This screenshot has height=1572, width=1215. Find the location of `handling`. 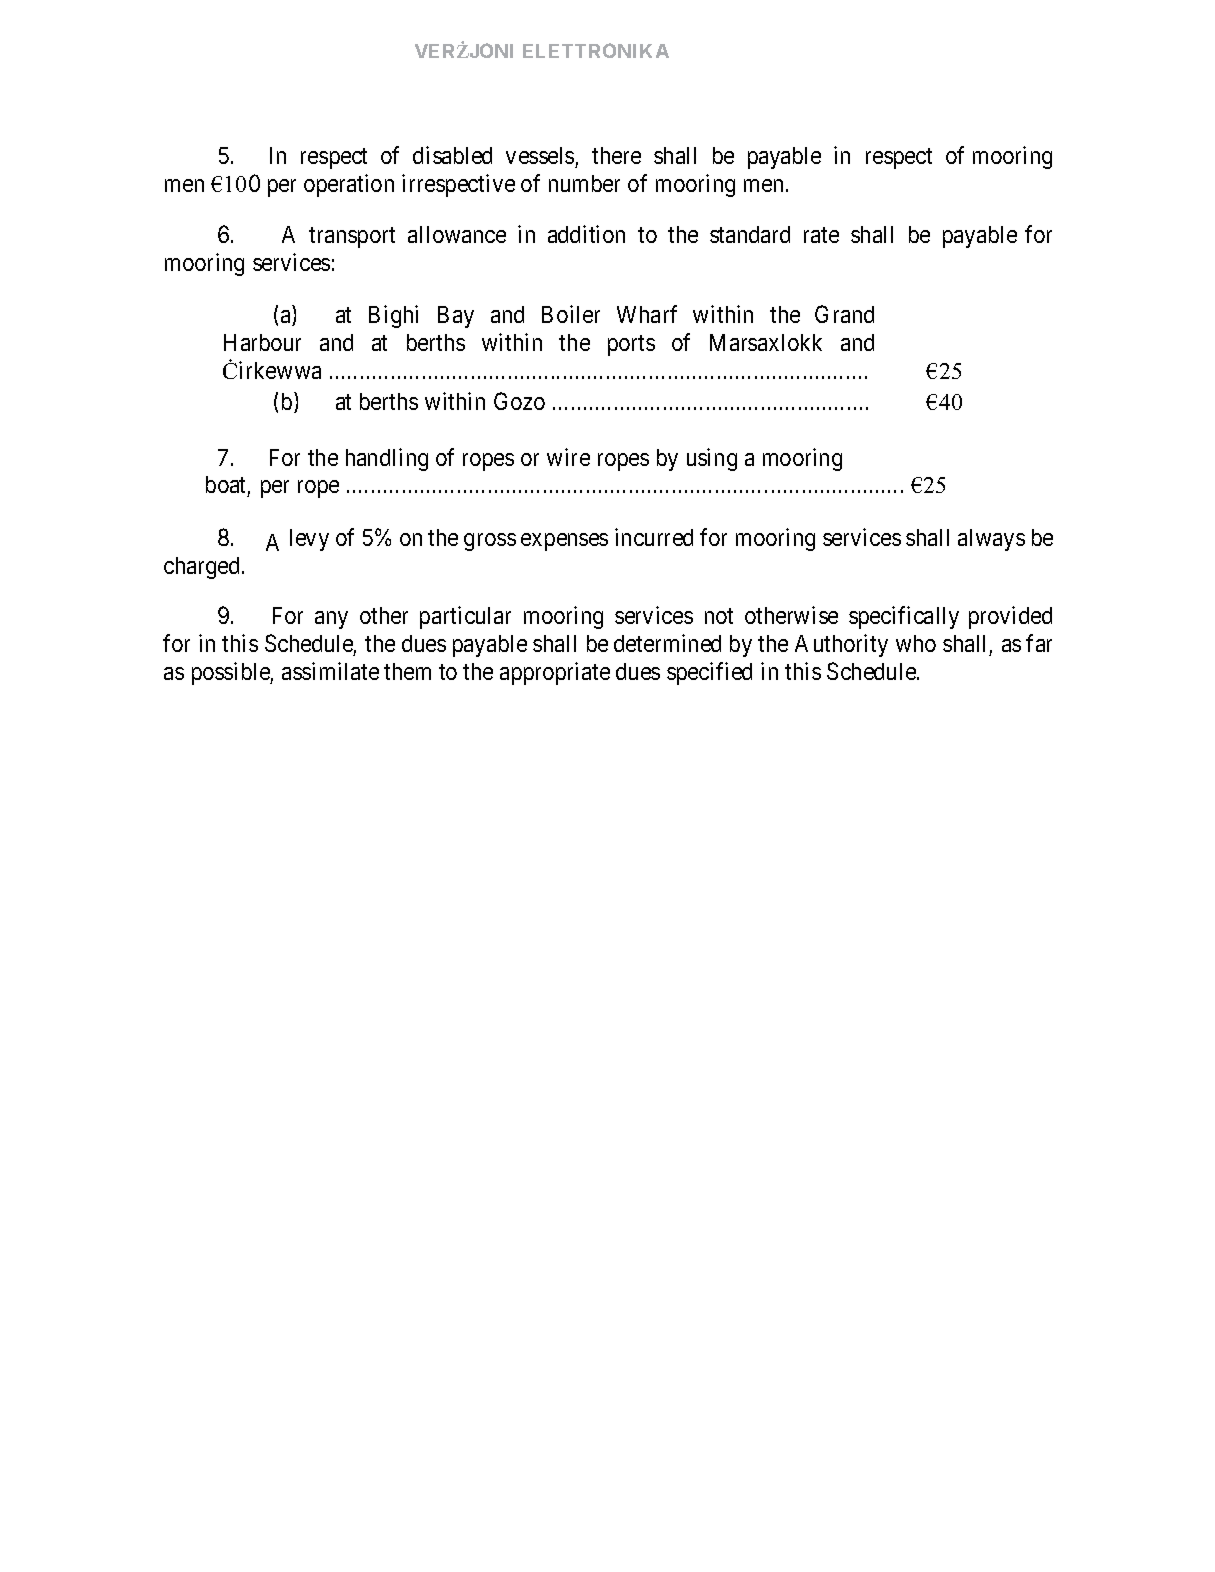

handling is located at coordinates (387, 459).
